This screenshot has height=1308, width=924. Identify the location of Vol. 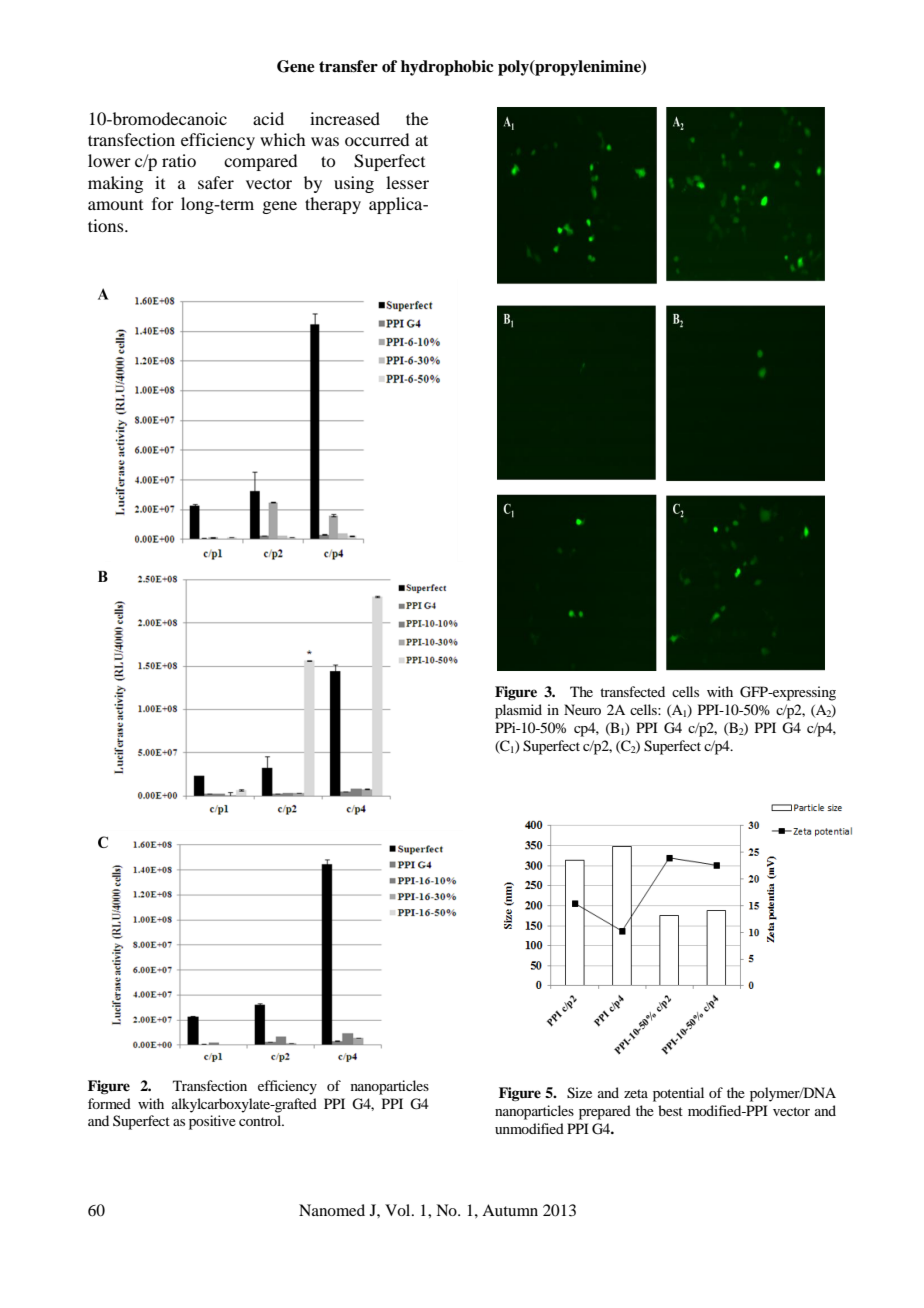
(399, 1210).
